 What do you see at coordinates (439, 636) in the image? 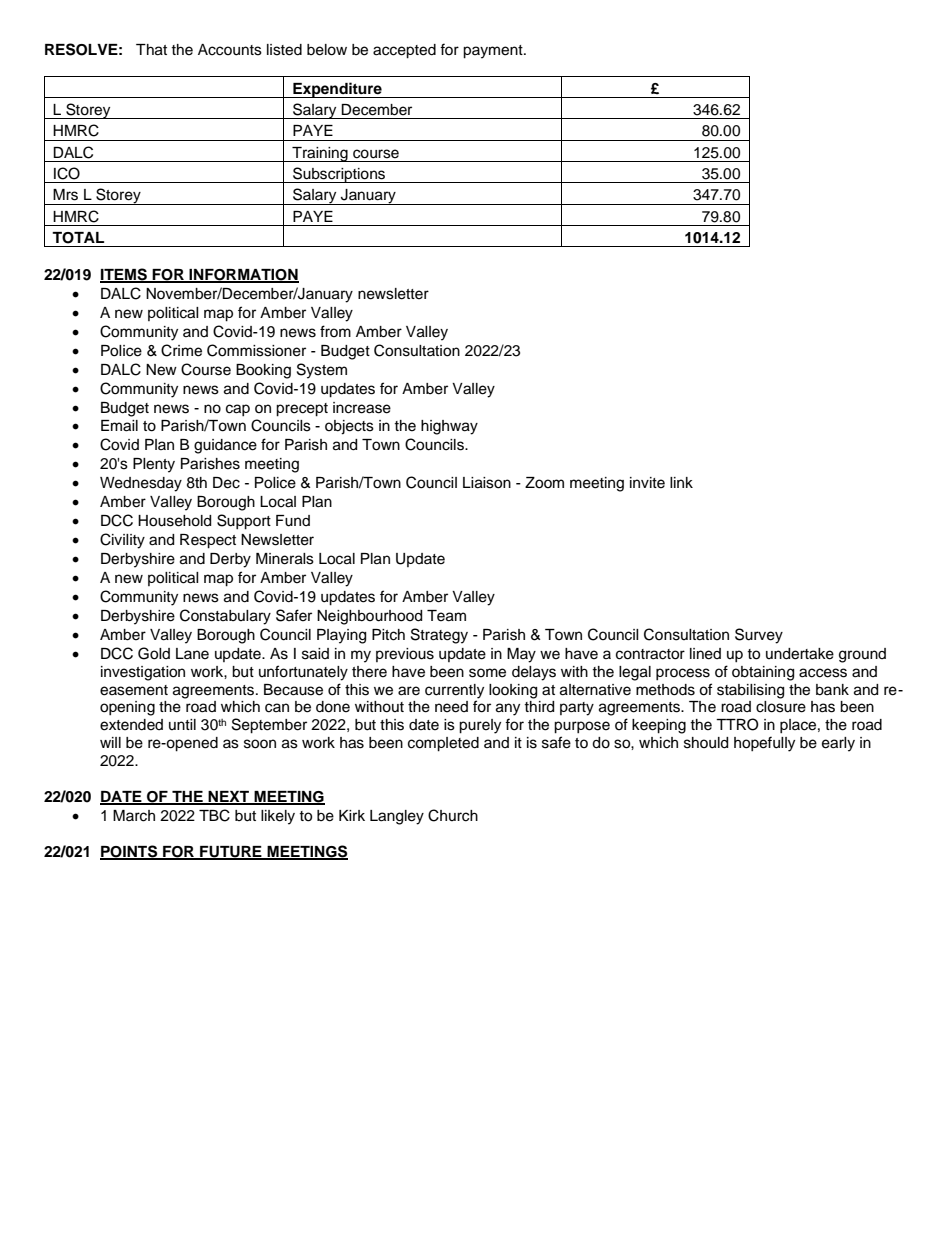
I see `Strategy` at bounding box center [439, 636].
